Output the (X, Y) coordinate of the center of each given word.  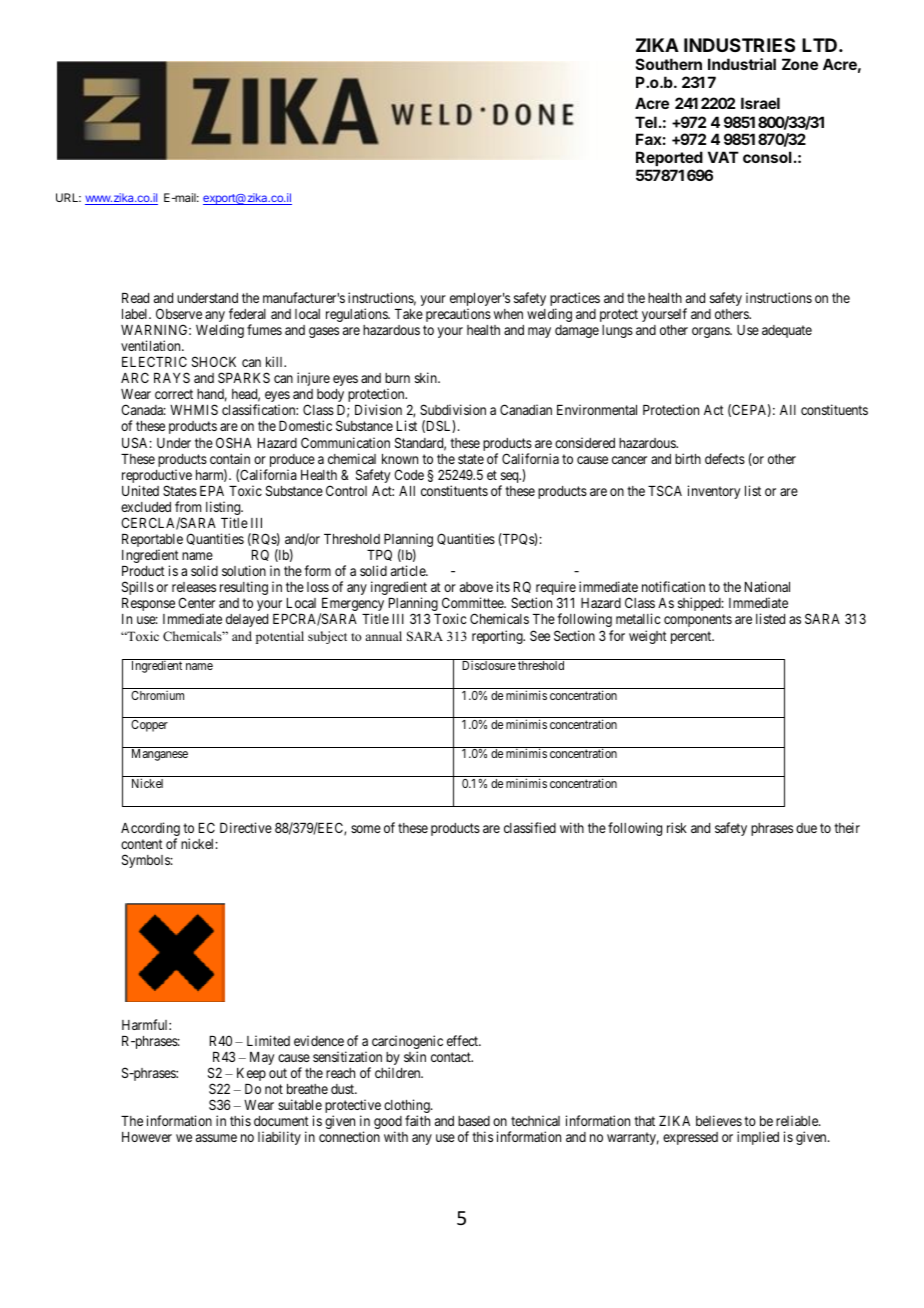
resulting (244, 588)
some (366, 829)
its (503, 586)
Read (135, 298)
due (806, 828)
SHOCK (214, 361)
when (508, 314)
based (474, 1121)
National (767, 586)
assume (216, 1138)
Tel (646, 122)
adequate (787, 331)
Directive (246, 827)
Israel (760, 103)
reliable (798, 1120)
